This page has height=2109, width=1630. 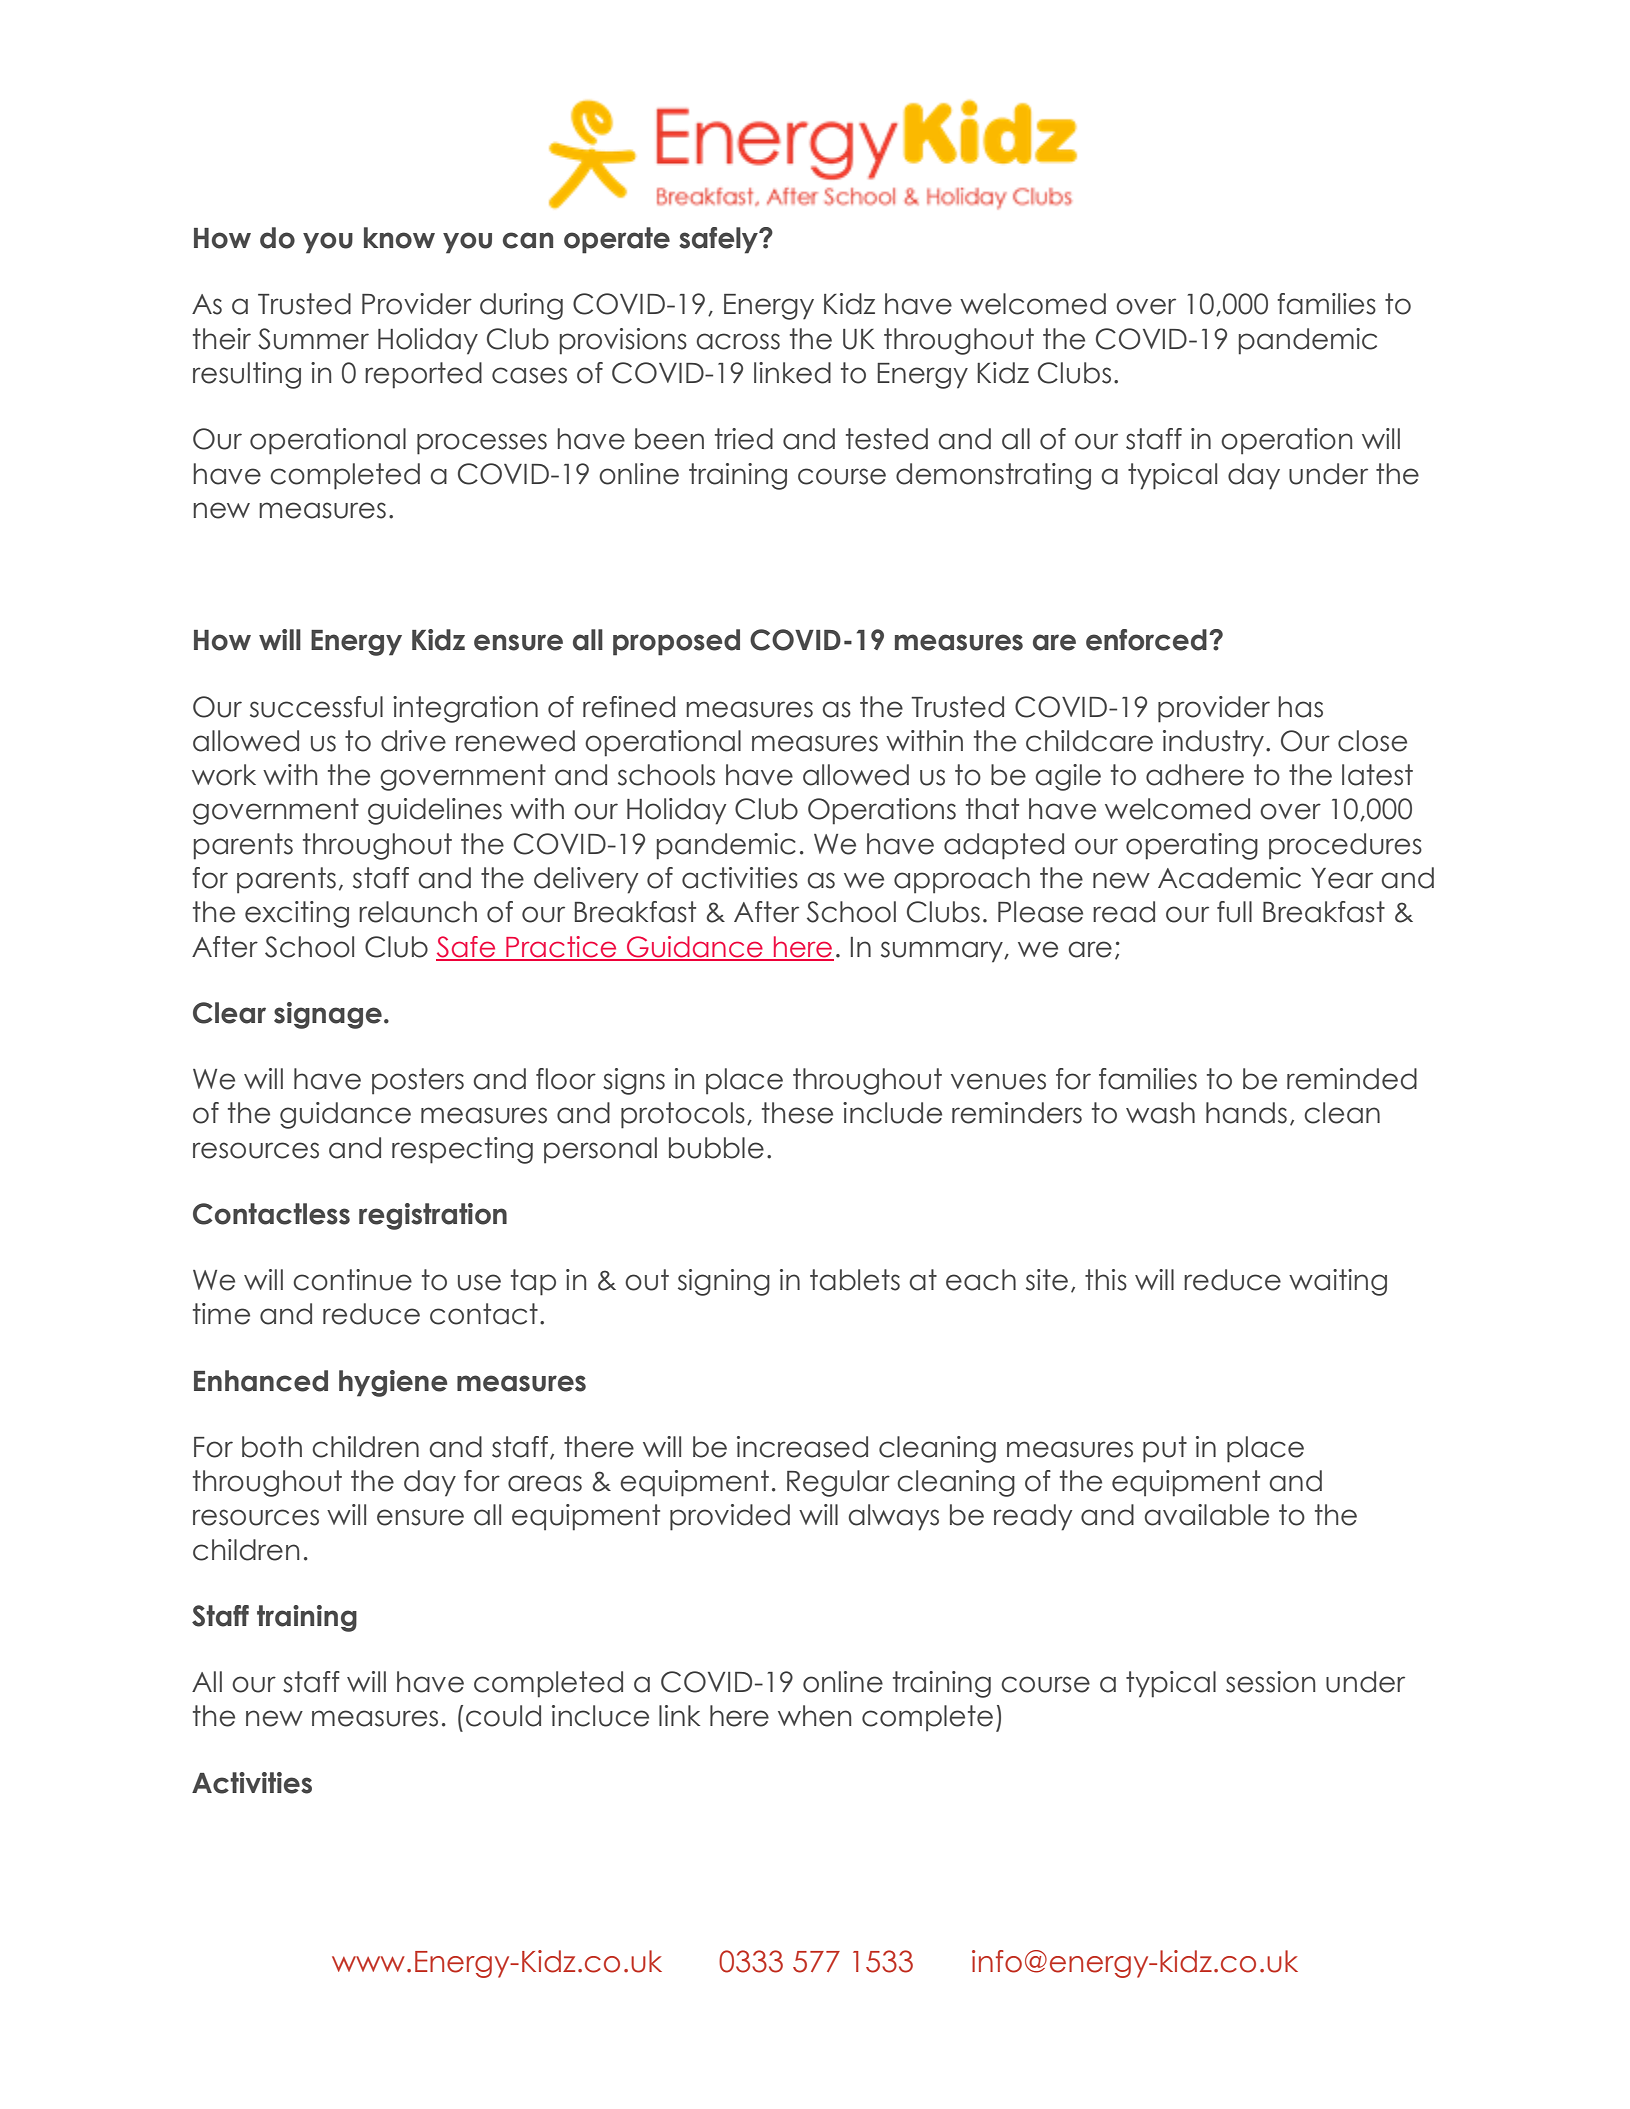 What do you see at coordinates (738, 341) in the page?
I see `across` at bounding box center [738, 341].
